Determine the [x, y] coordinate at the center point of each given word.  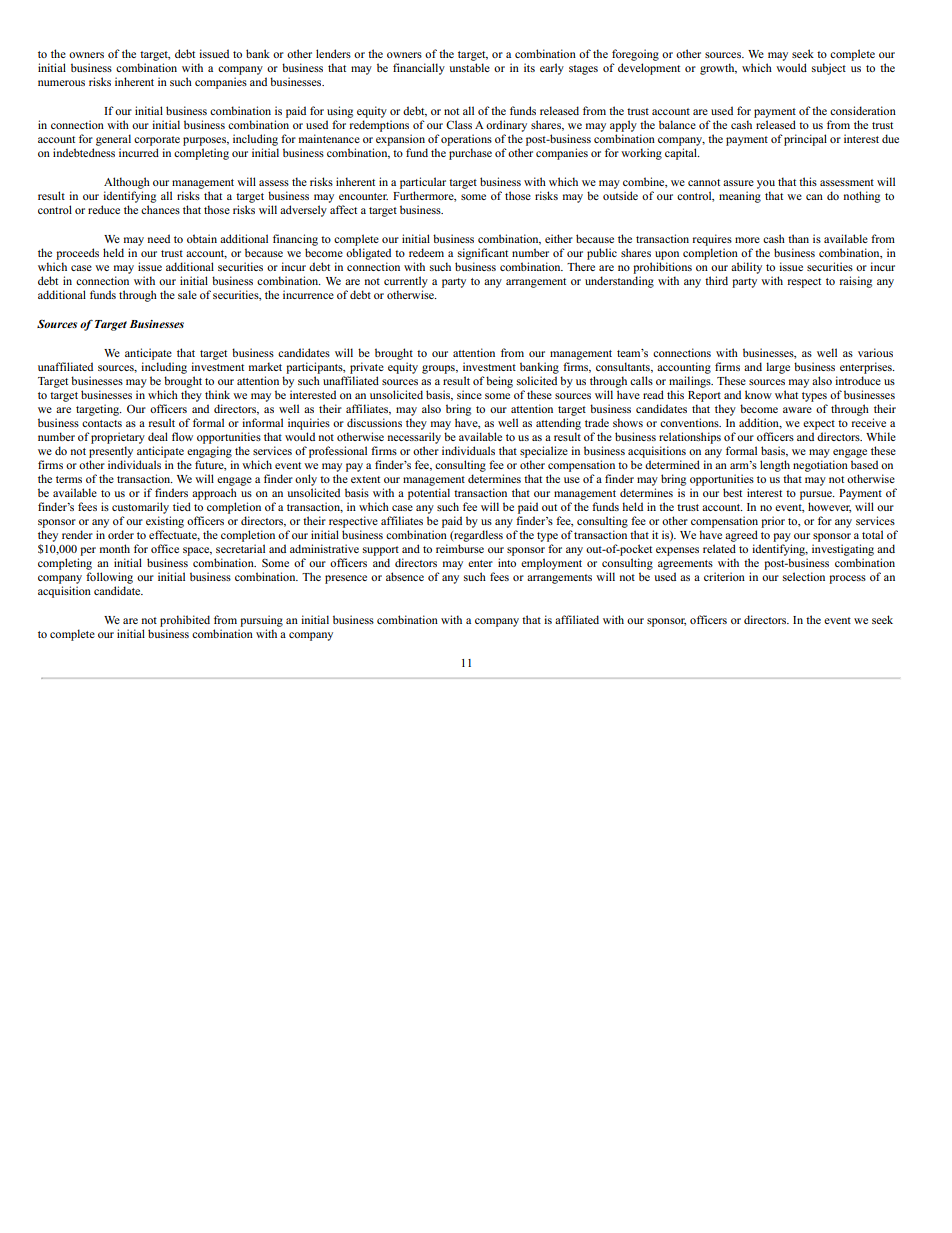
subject [829, 69]
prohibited [185, 621]
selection [804, 576]
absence [405, 576]
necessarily [414, 438]
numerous [61, 83]
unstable [469, 67]
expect [819, 425]
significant [483, 254]
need [159, 238]
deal [158, 436]
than [798, 238]
